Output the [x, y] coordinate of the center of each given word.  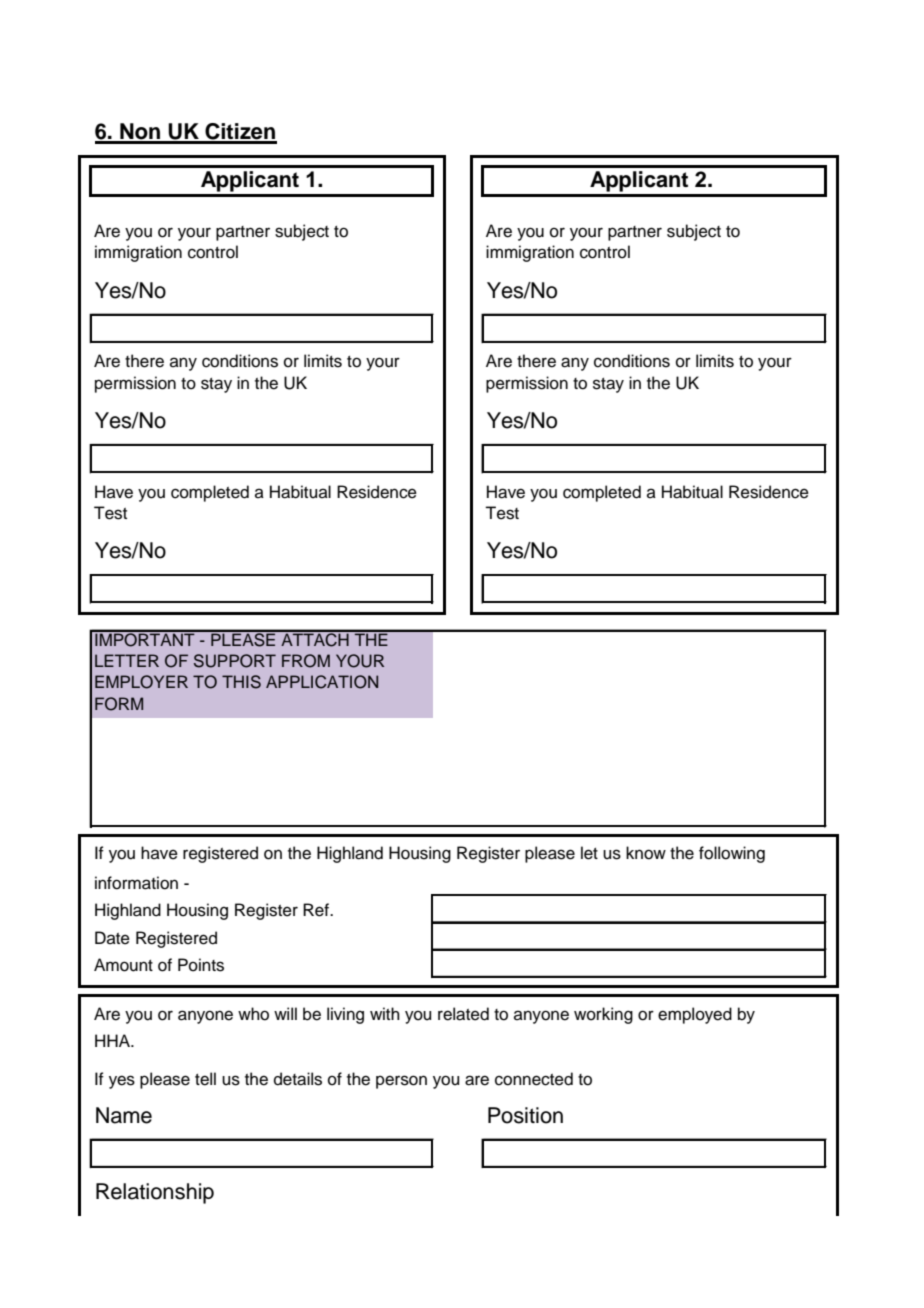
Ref [317, 910]
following [732, 854]
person [401, 1082]
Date [112, 938]
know [646, 853]
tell [205, 1079]
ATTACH [315, 639]
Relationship [155, 1193]
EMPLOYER [141, 682]
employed [695, 1015]
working [603, 1015]
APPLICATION [322, 682]
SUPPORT [235, 661]
